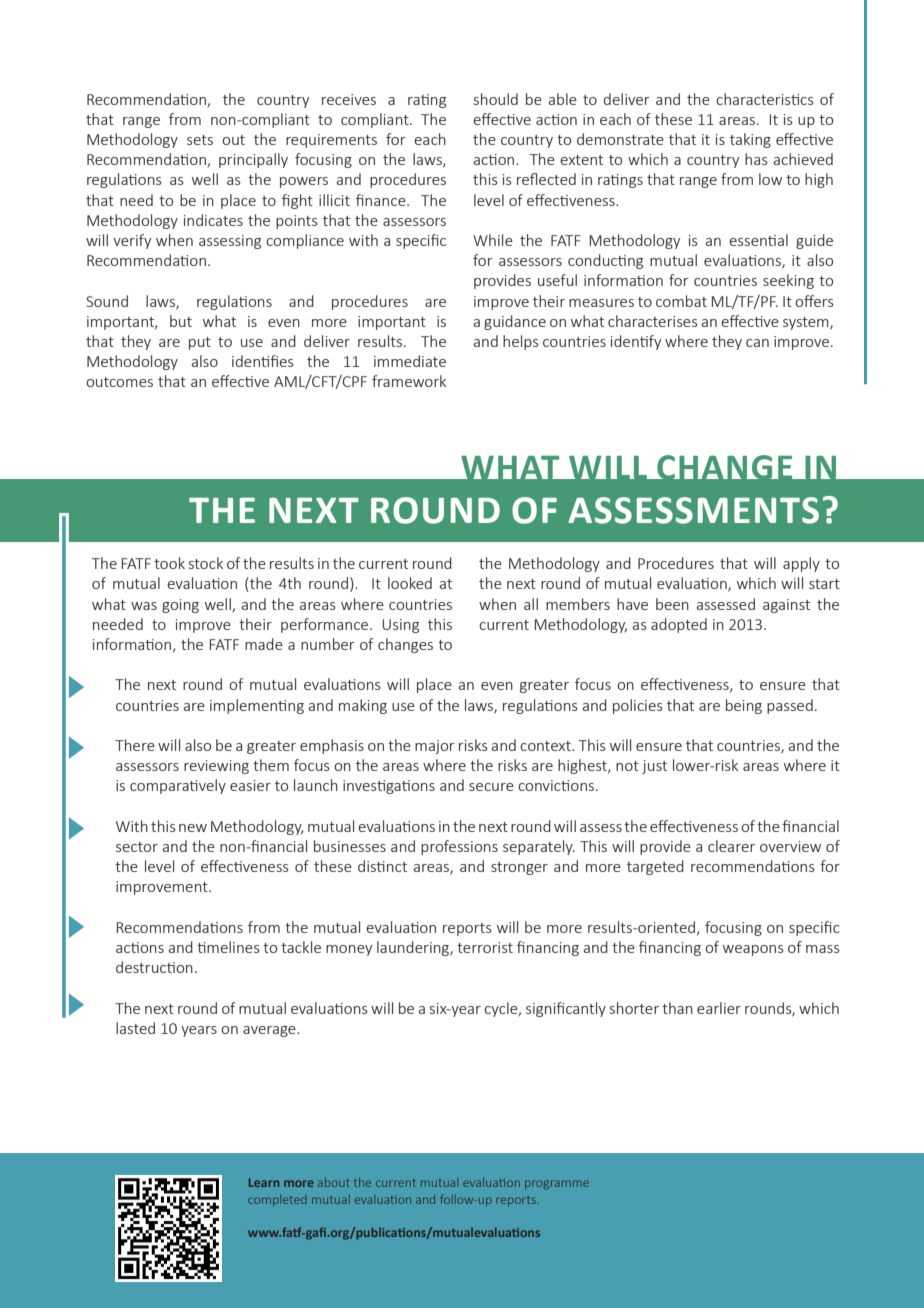 The width and height of the screenshot is (924, 1308). What do you see at coordinates (409, 381) in the screenshot?
I see `framework` at bounding box center [409, 381].
